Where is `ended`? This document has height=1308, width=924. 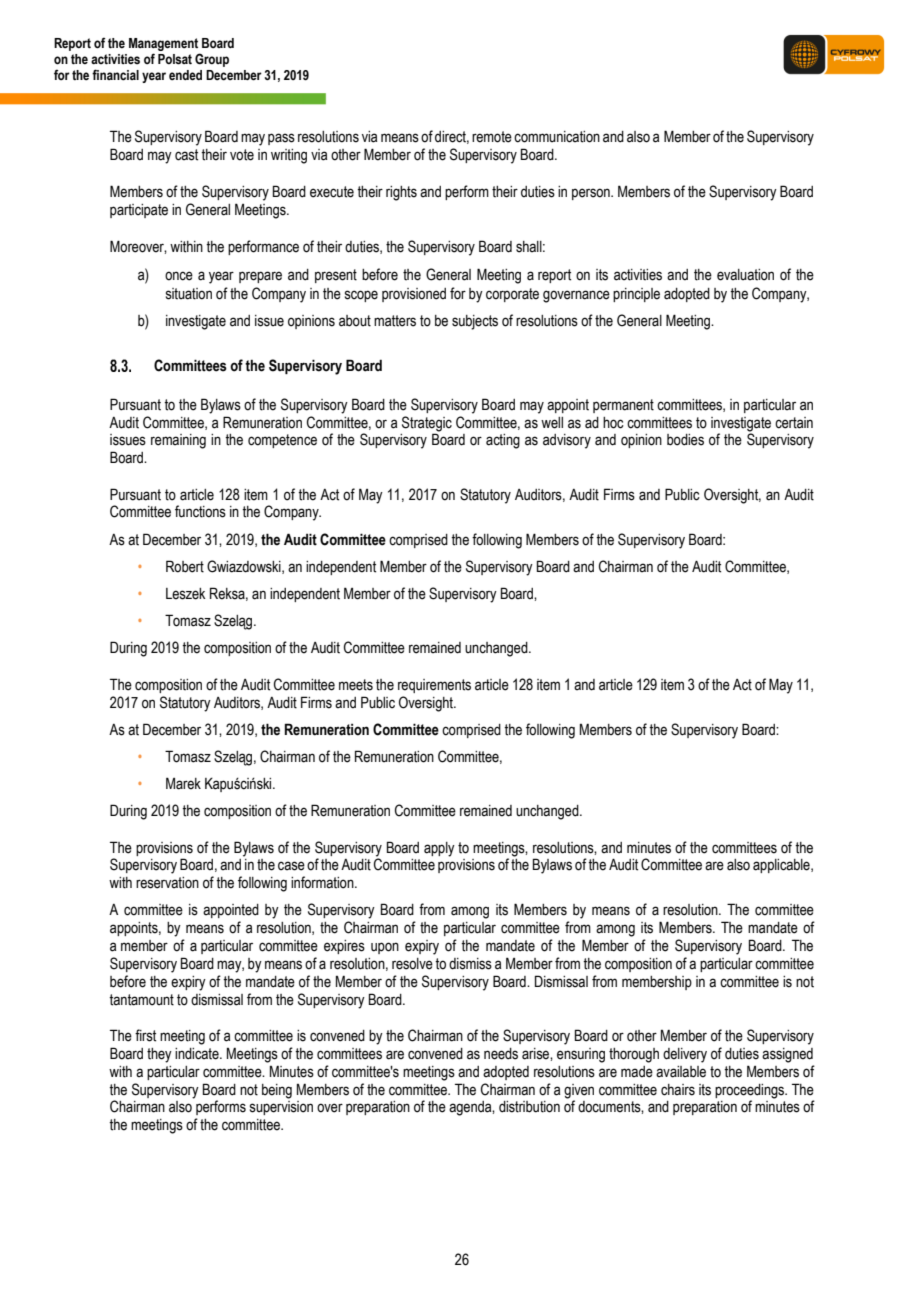
ended is located at coordinates (185, 75).
